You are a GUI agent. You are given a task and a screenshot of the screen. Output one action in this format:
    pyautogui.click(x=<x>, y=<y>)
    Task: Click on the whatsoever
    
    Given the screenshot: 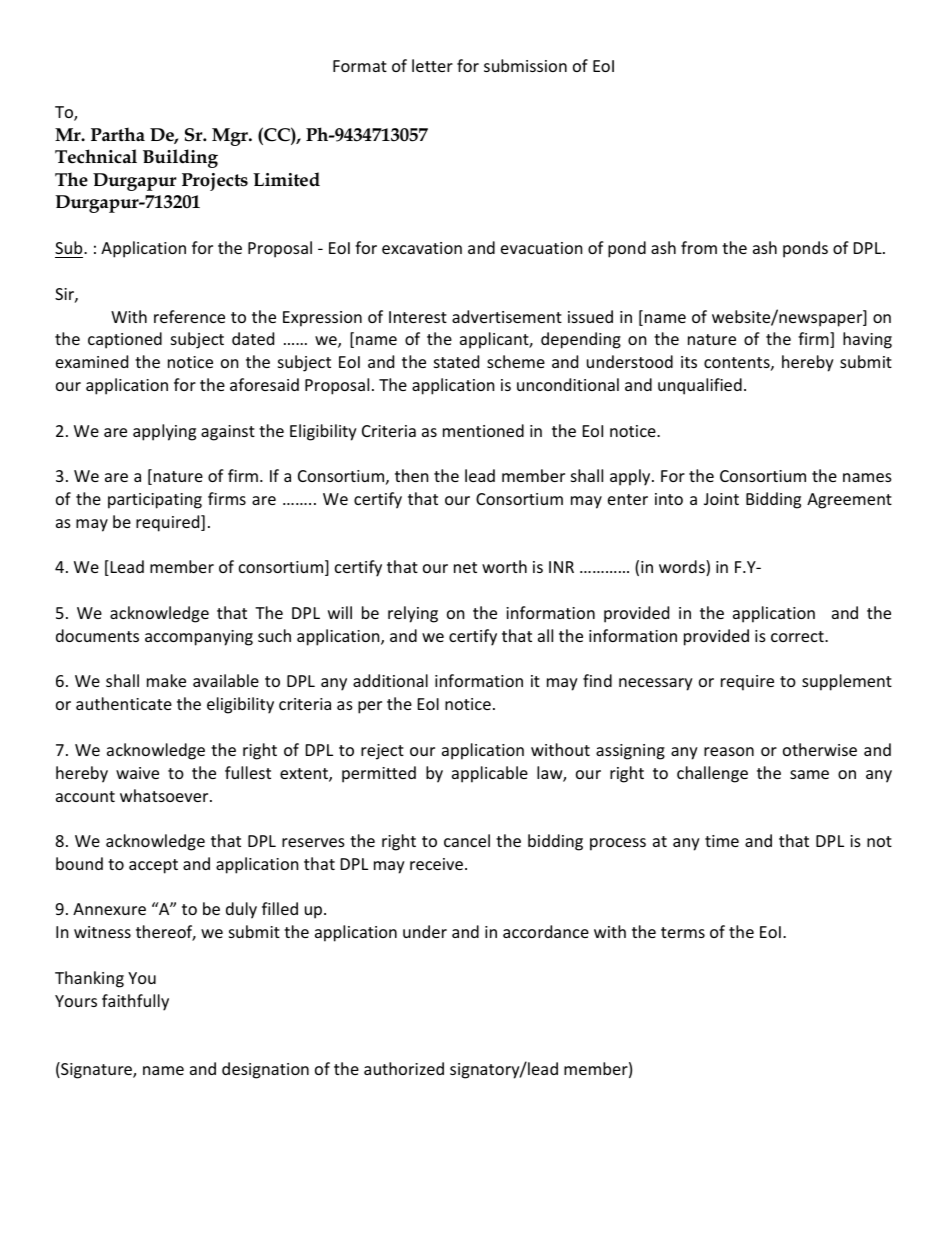 What is the action you would take?
    pyautogui.click(x=165, y=795)
